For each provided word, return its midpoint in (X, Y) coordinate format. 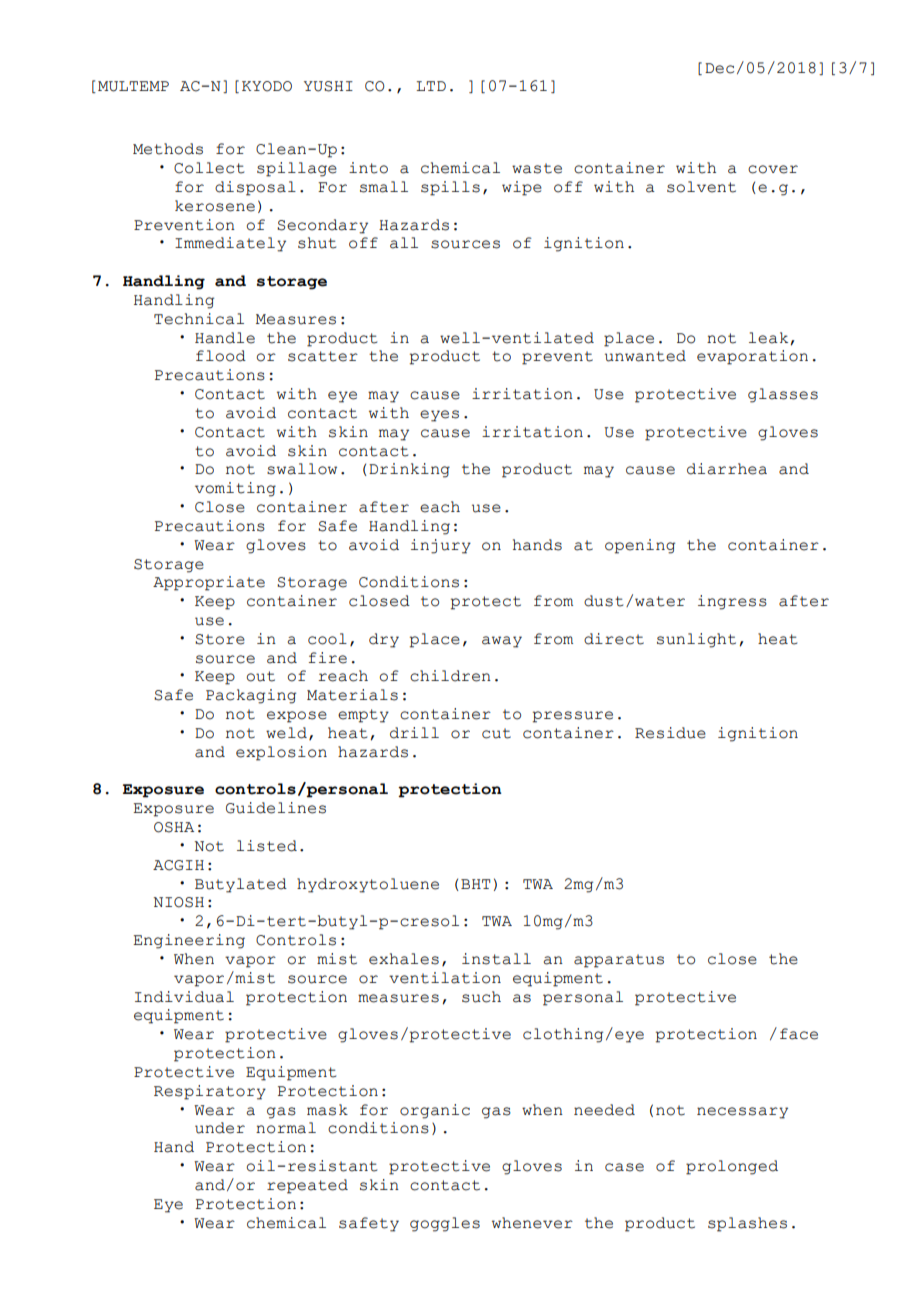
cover (773, 169)
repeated (307, 1186)
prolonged (732, 1167)
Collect (209, 168)
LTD (431, 86)
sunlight (696, 640)
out (260, 676)
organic (435, 1111)
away (502, 642)
